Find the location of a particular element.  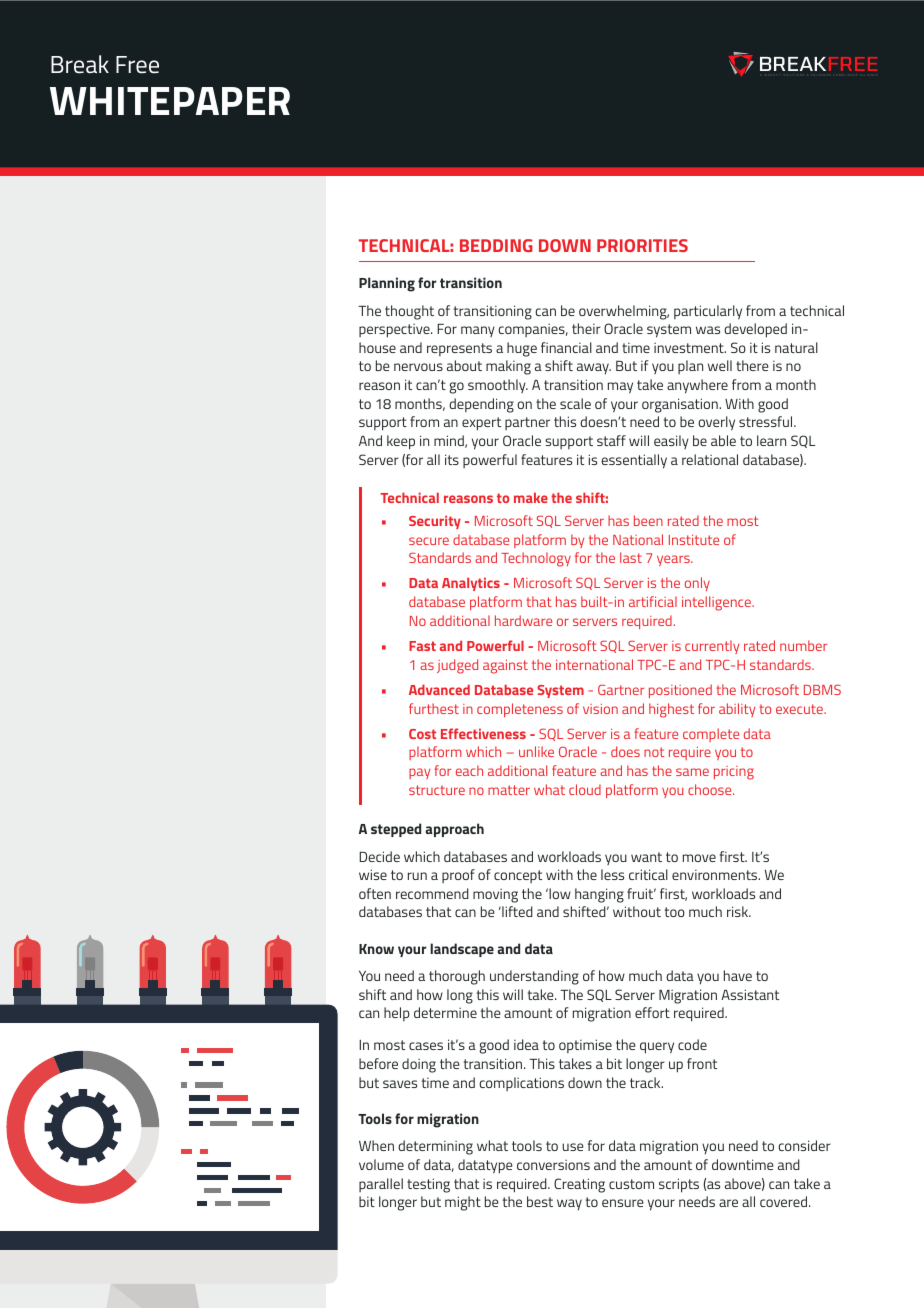

might is located at coordinates (463, 1203).
